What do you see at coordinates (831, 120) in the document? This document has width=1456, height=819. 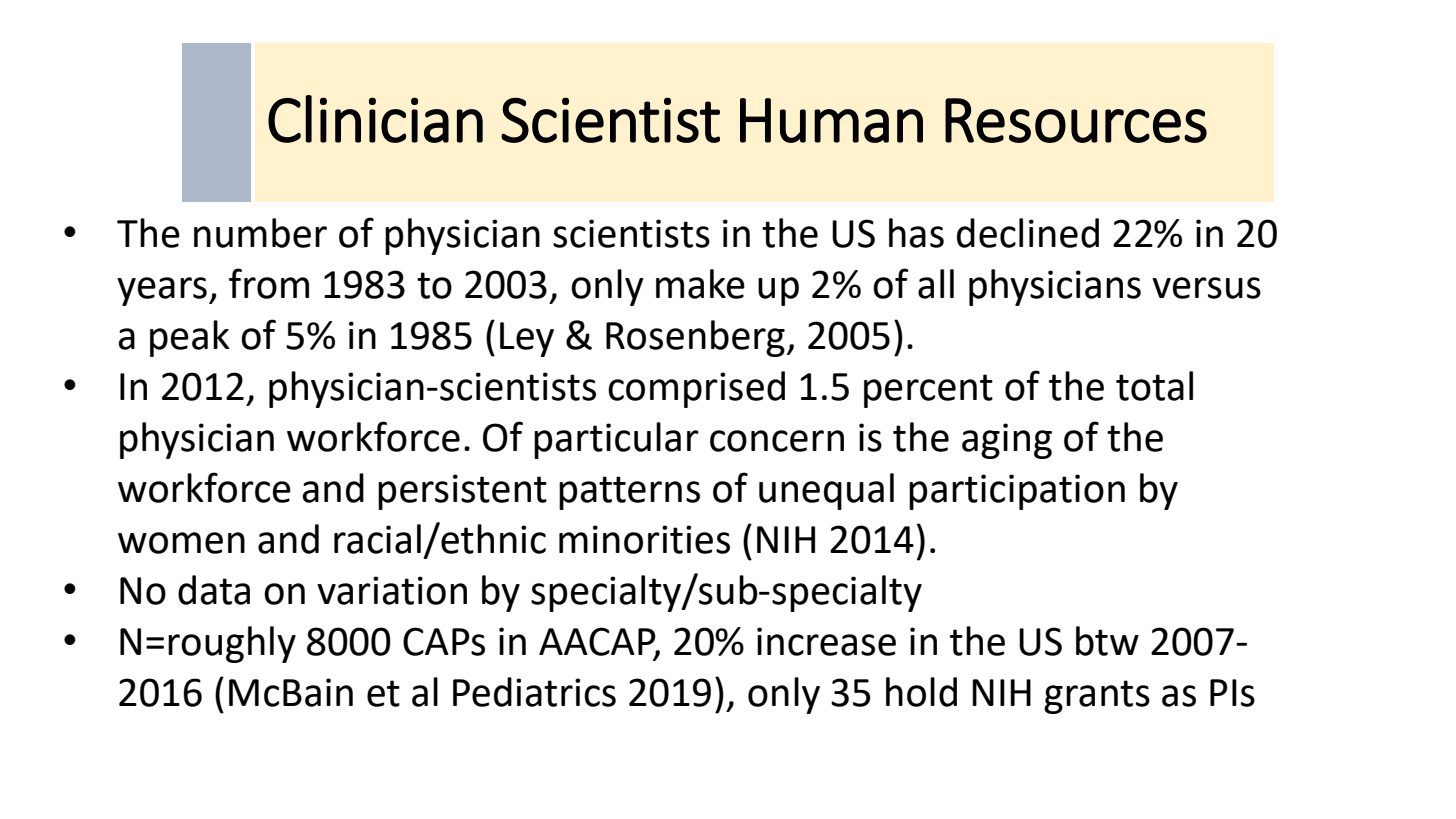 I see `Human` at bounding box center [831, 120].
